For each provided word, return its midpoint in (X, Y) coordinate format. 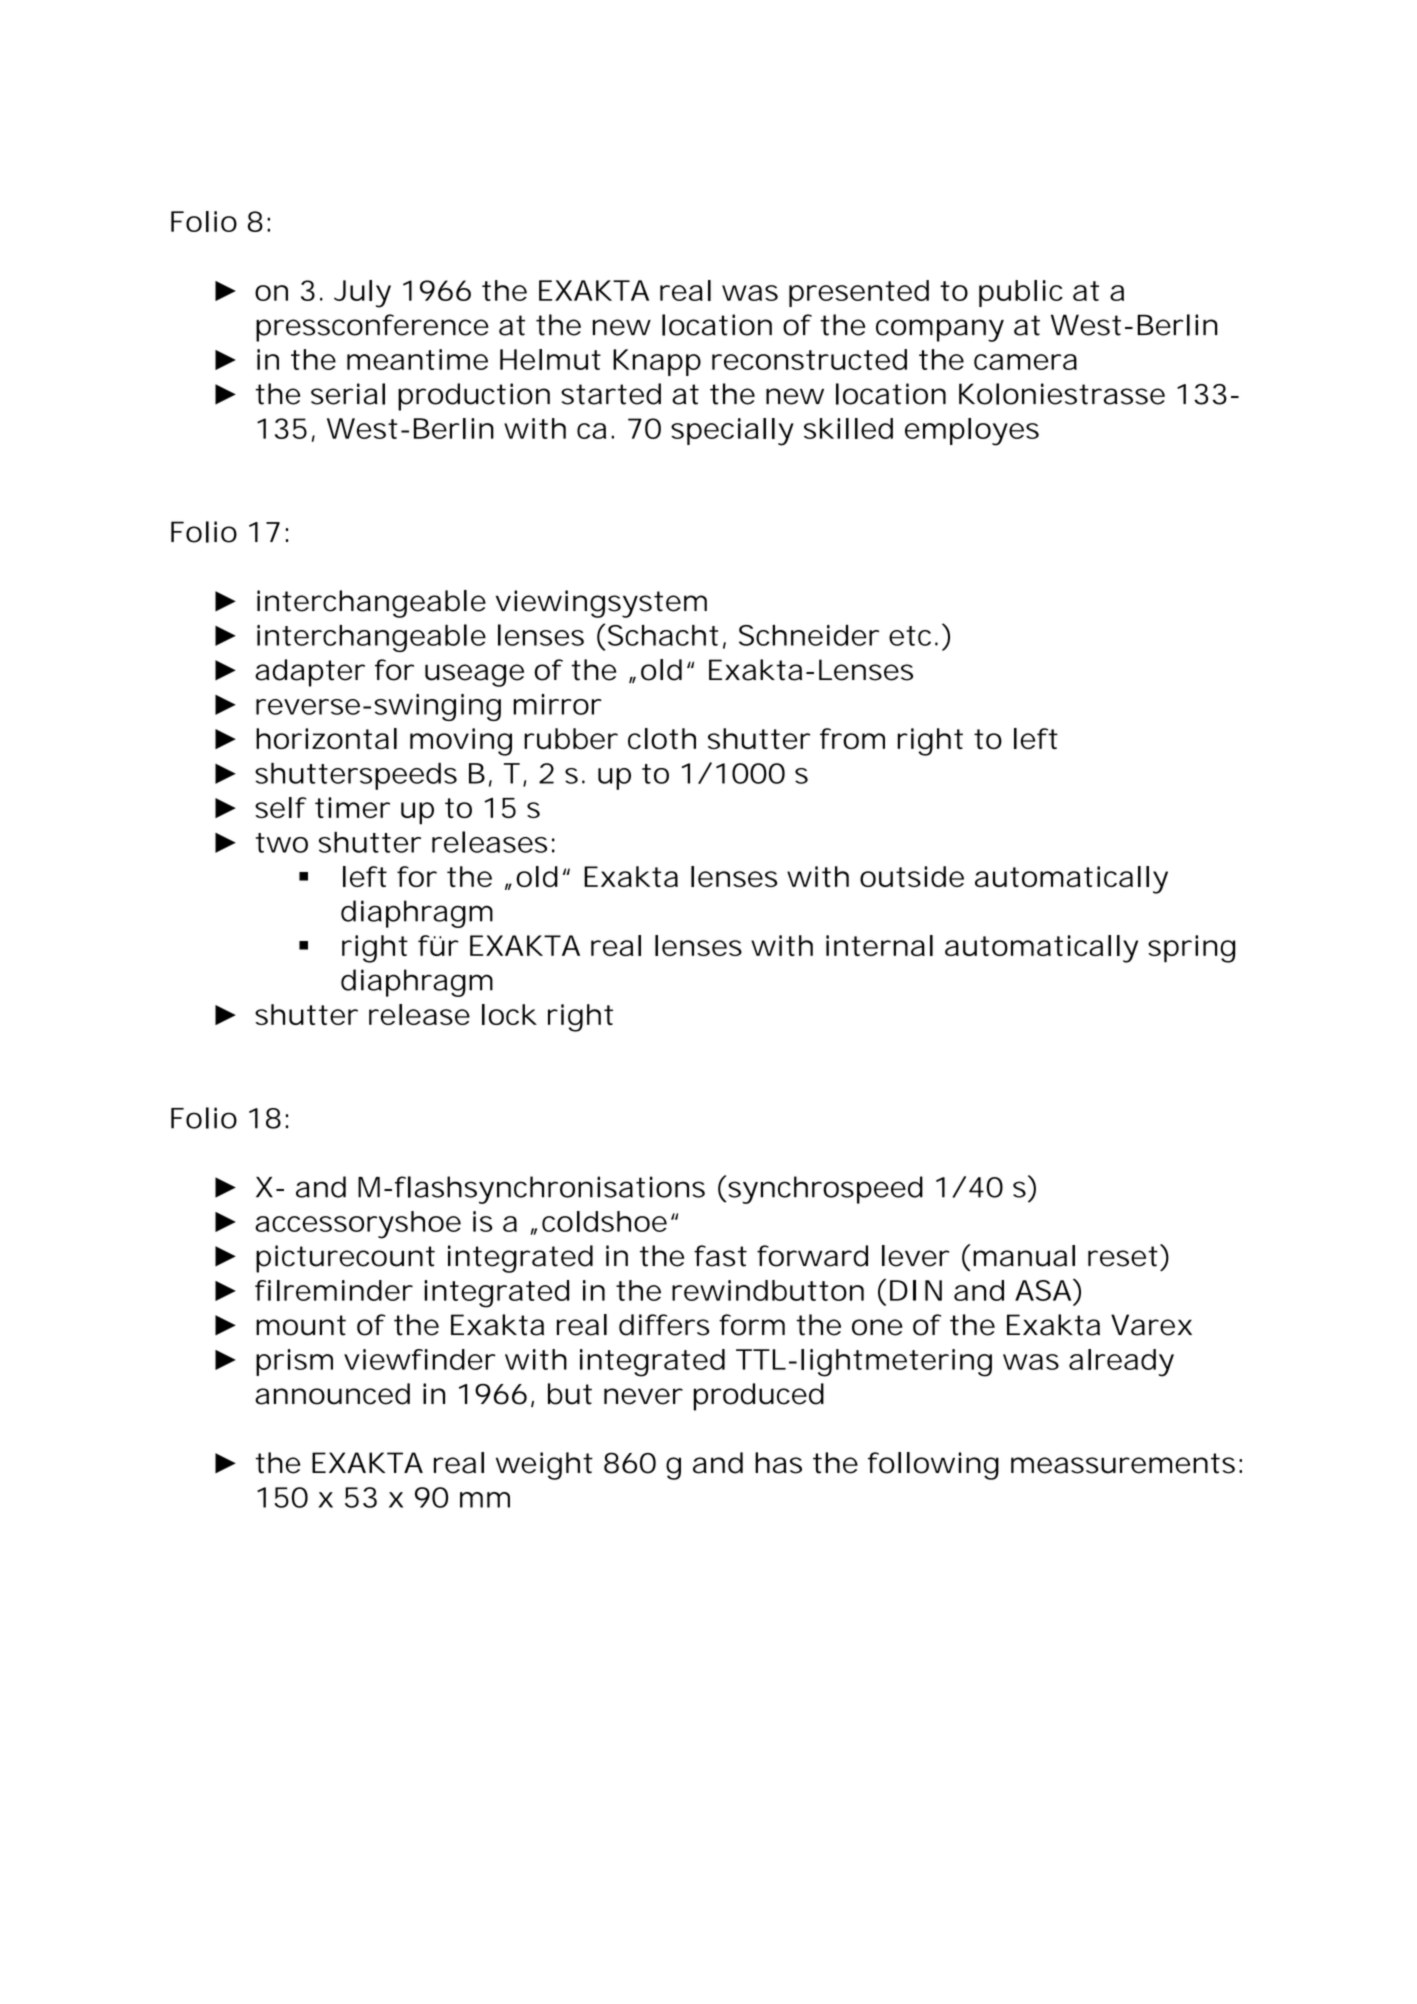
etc (910, 636)
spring (1192, 949)
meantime (417, 359)
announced (332, 1394)
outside (912, 876)
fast (720, 1256)
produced (758, 1397)
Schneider (809, 635)
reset (1125, 1255)
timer (352, 807)
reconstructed (809, 359)
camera (1025, 362)
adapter (310, 673)
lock (509, 1014)
